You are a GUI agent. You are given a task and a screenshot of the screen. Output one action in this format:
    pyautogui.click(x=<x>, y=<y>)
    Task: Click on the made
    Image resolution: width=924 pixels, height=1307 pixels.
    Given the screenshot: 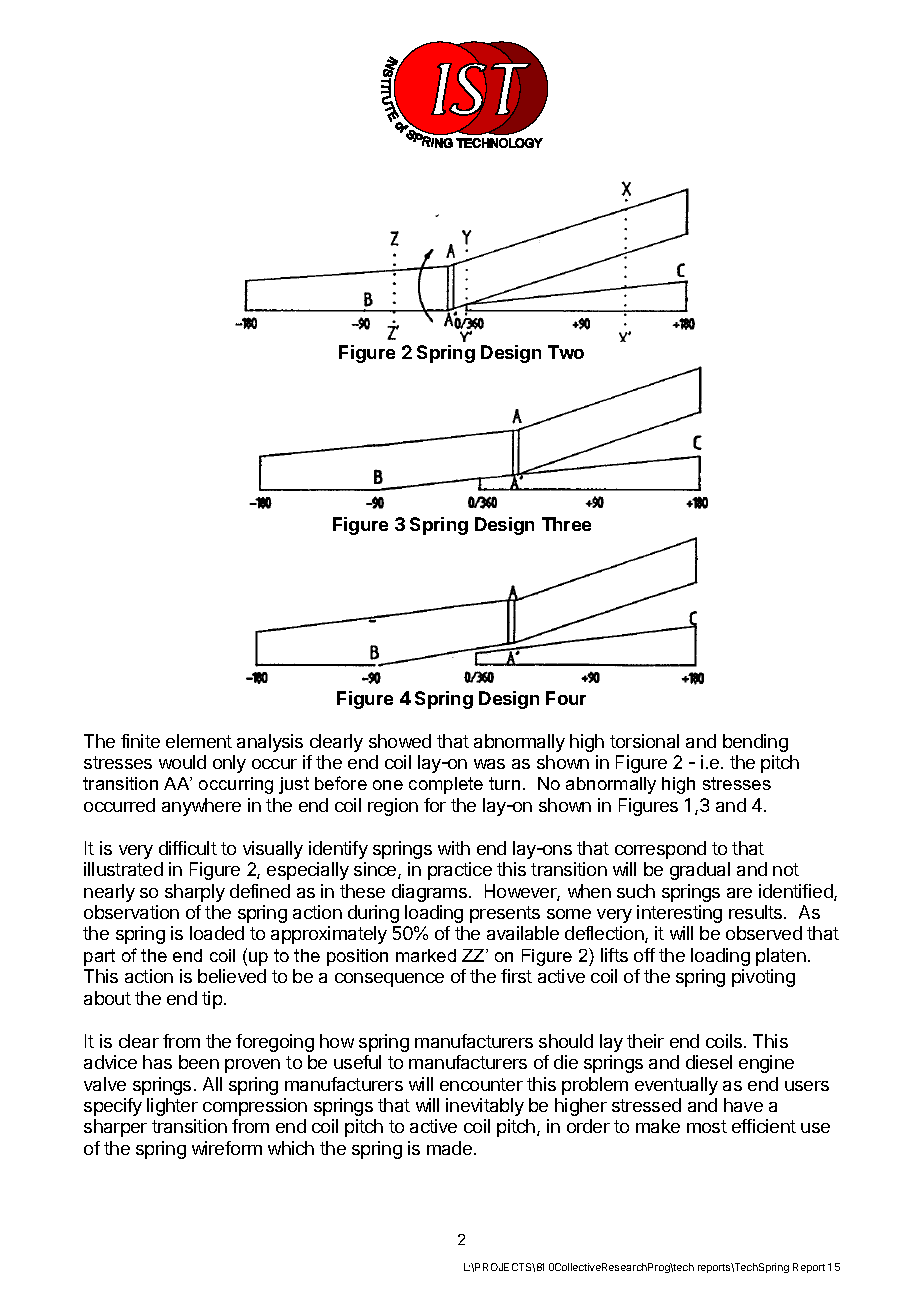 What is the action you would take?
    pyautogui.click(x=449, y=1148)
